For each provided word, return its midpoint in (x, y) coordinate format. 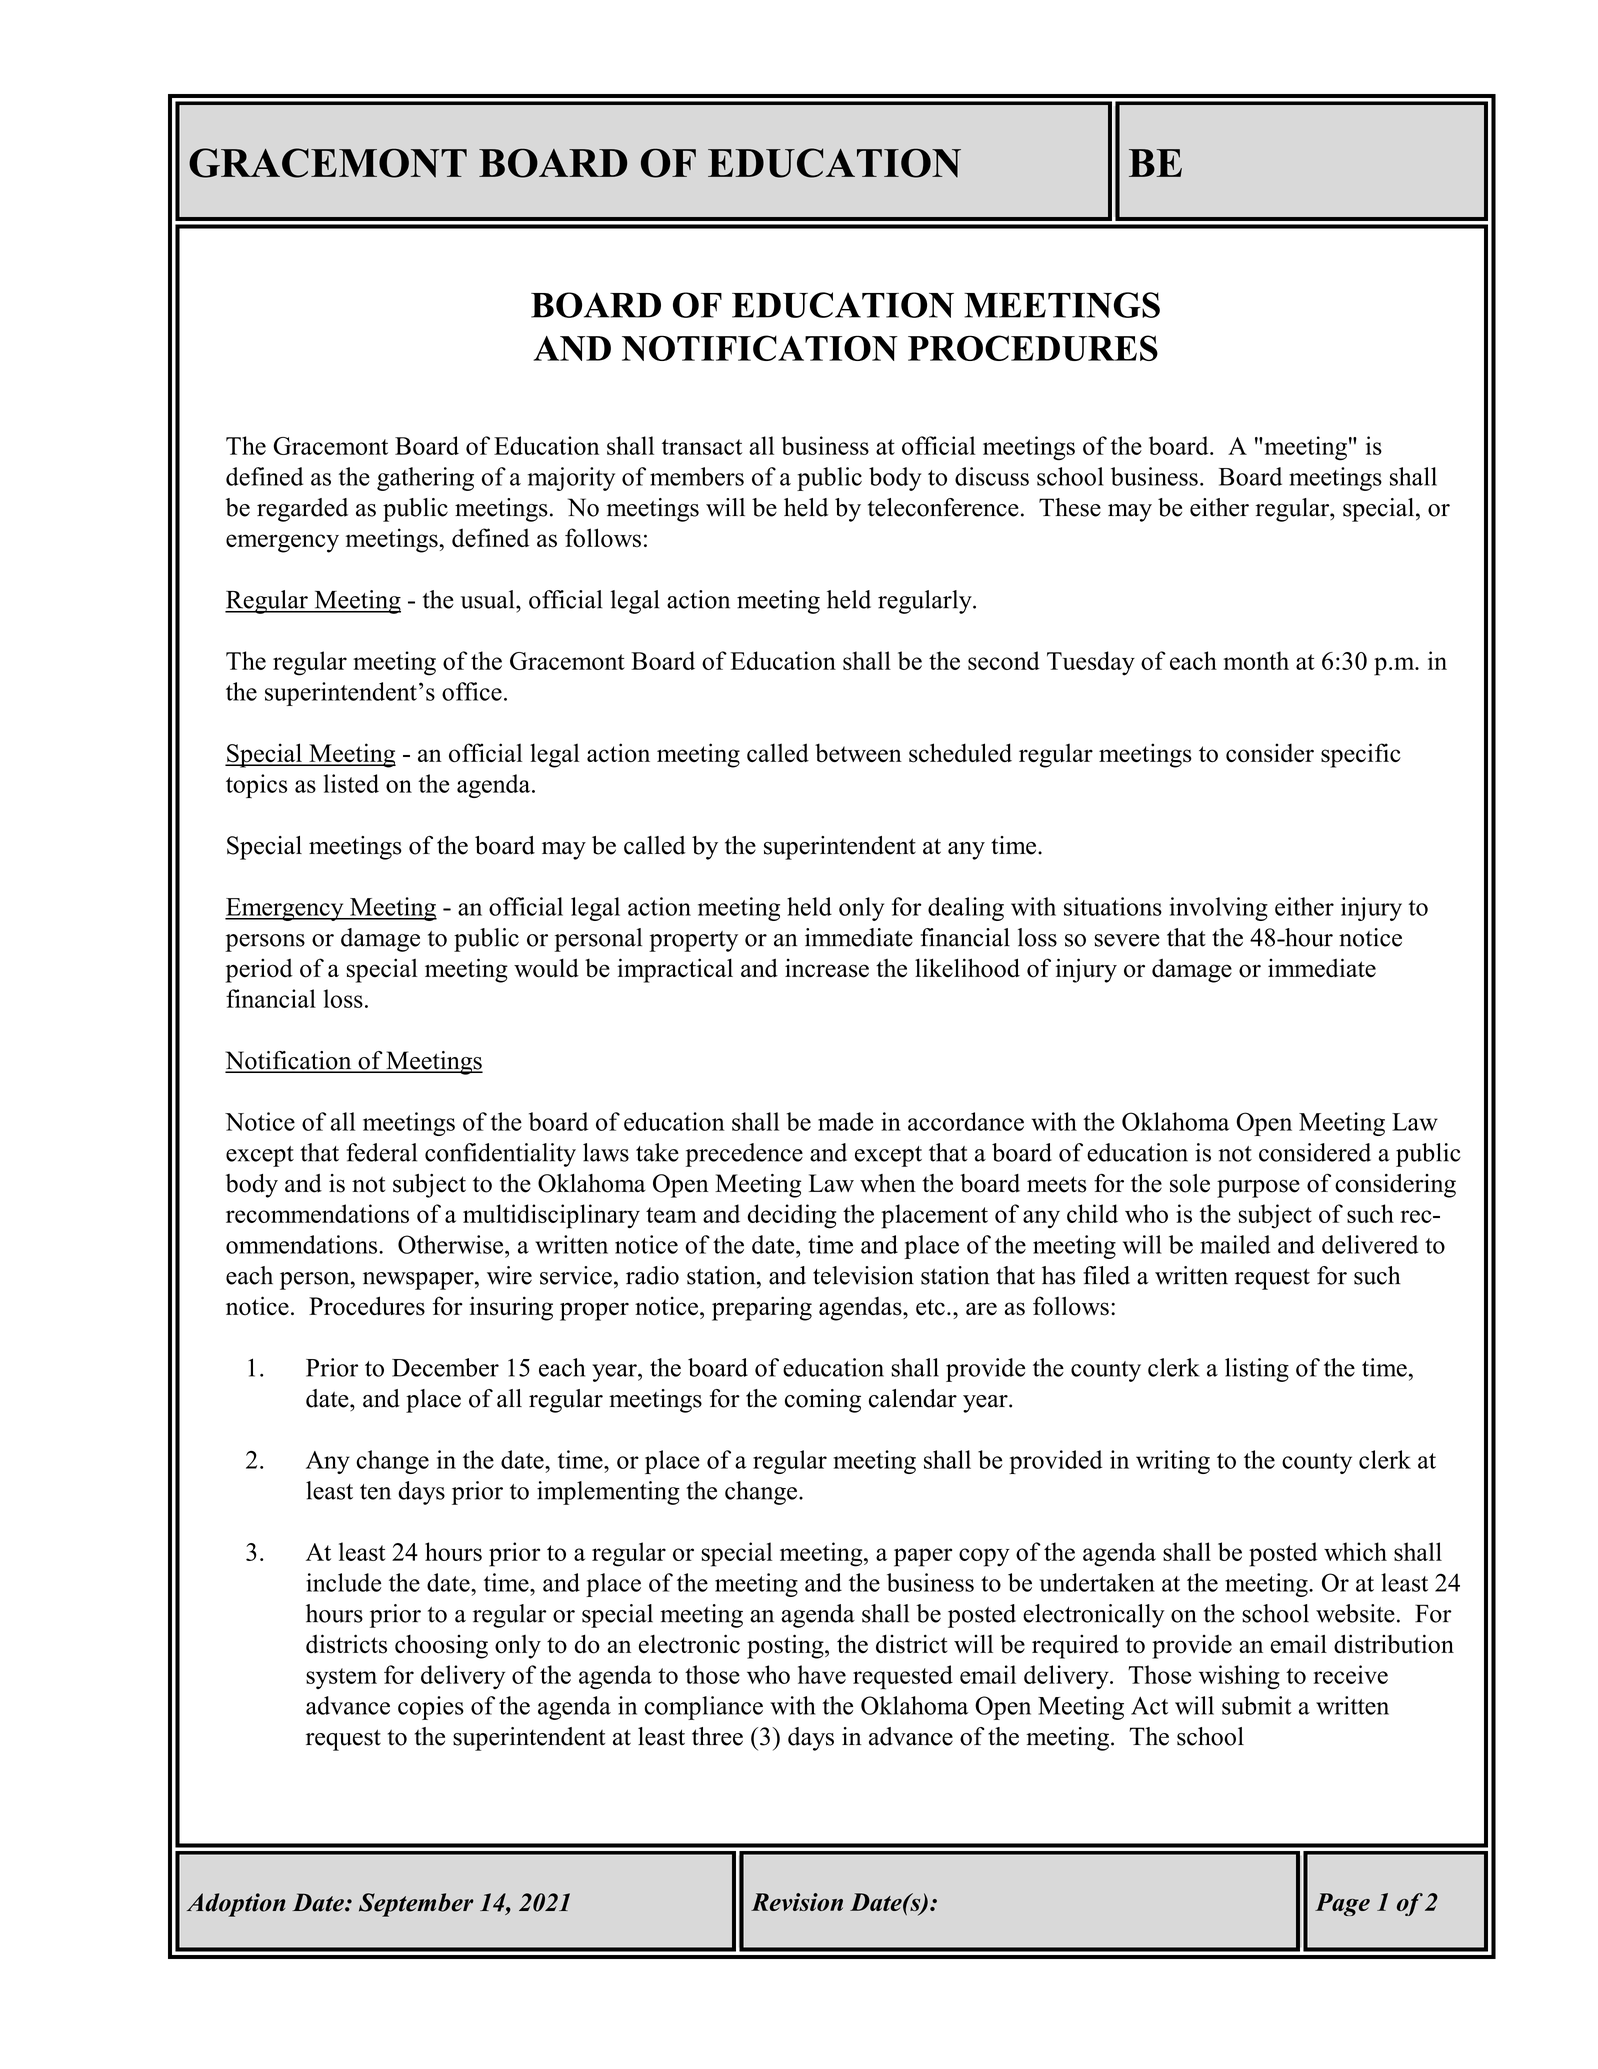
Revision (797, 1902)
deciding (791, 1216)
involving (1219, 909)
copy (984, 1557)
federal (381, 1152)
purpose (1258, 1189)
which (1355, 1551)
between (858, 753)
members (697, 476)
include (343, 1582)
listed (351, 783)
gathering (425, 479)
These (1070, 507)
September (416, 1905)
